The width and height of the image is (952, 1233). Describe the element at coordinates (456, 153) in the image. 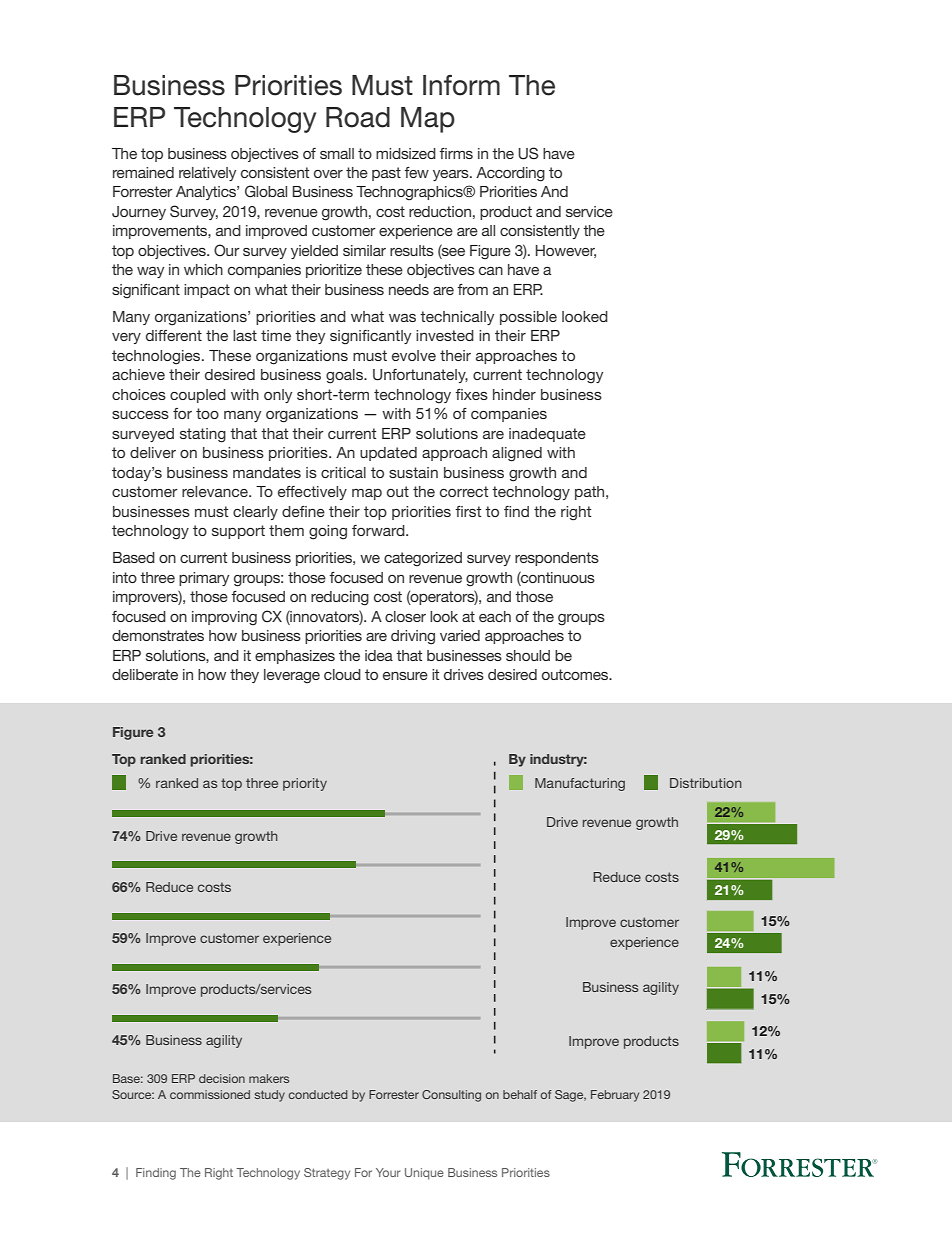

I see `firms` at that location.
